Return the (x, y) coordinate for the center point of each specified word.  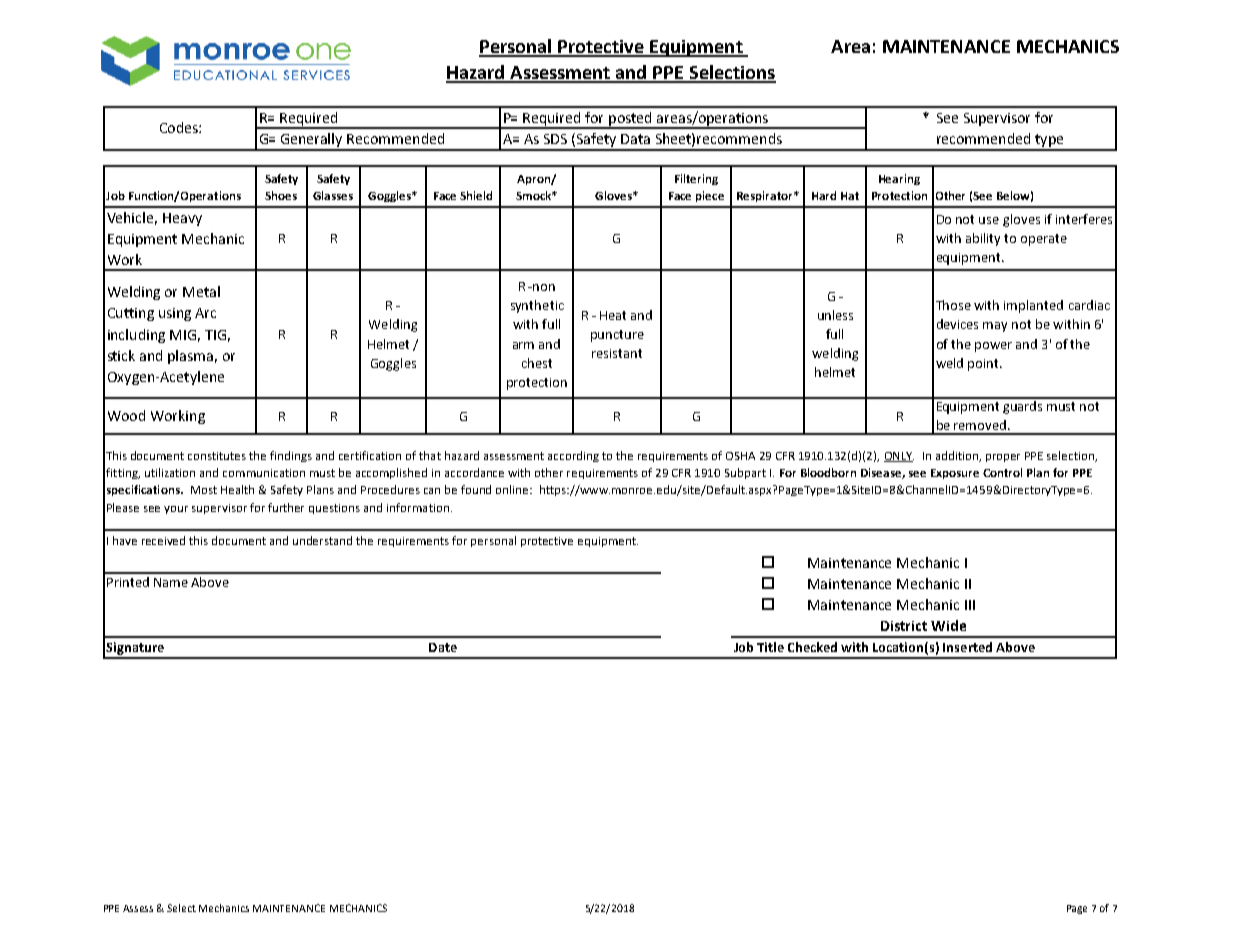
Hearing (899, 179)
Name (171, 582)
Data (635, 139)
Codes (180, 127)
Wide (948, 625)
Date (443, 647)
